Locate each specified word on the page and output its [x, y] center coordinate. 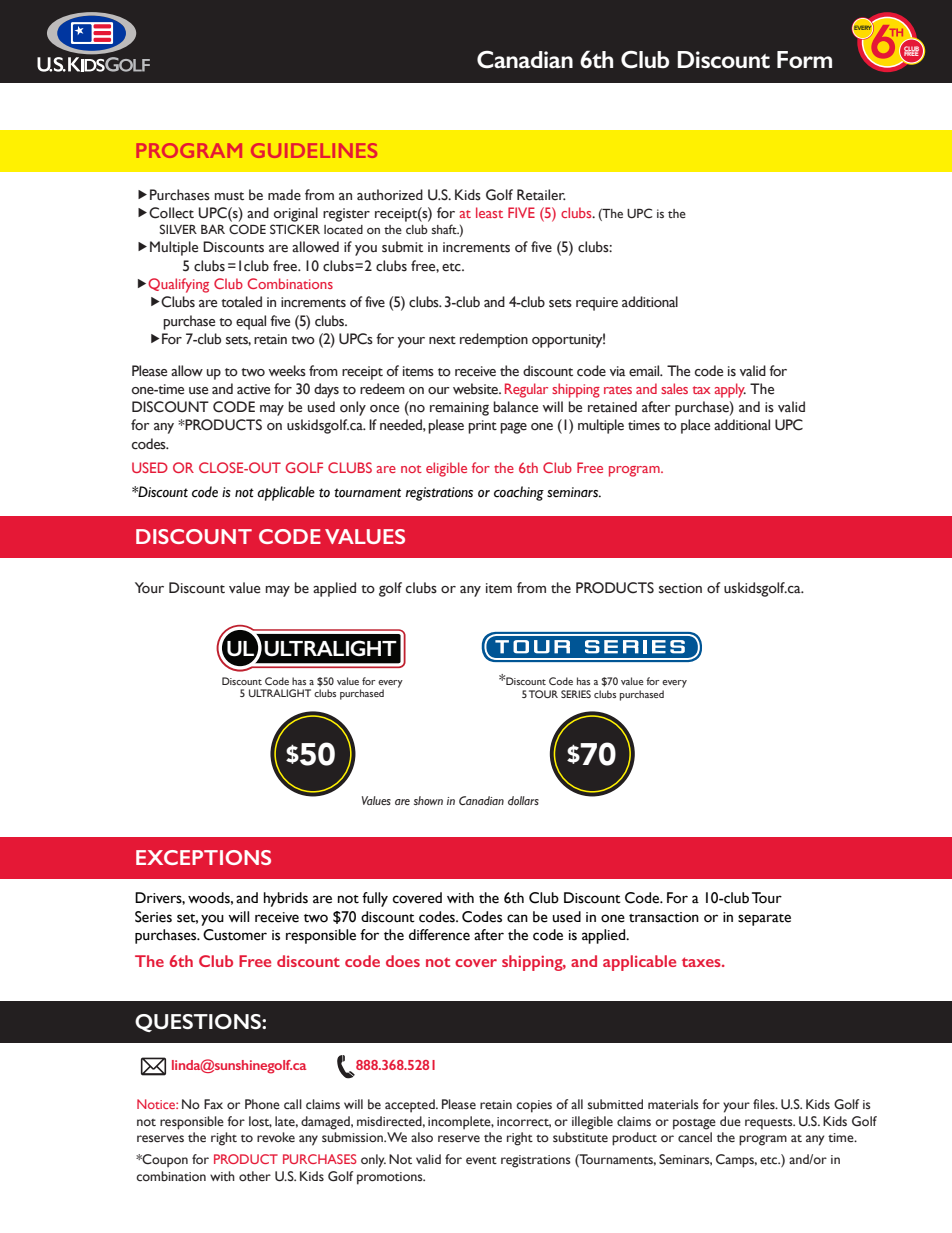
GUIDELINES [314, 150]
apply [730, 390]
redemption [494, 340]
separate [764, 920]
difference [439, 935]
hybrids [286, 899]
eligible [446, 469]
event [481, 1161]
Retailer [541, 195]
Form [804, 60]
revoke [276, 1137]
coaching [519, 493]
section [680, 588]
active [253, 389]
